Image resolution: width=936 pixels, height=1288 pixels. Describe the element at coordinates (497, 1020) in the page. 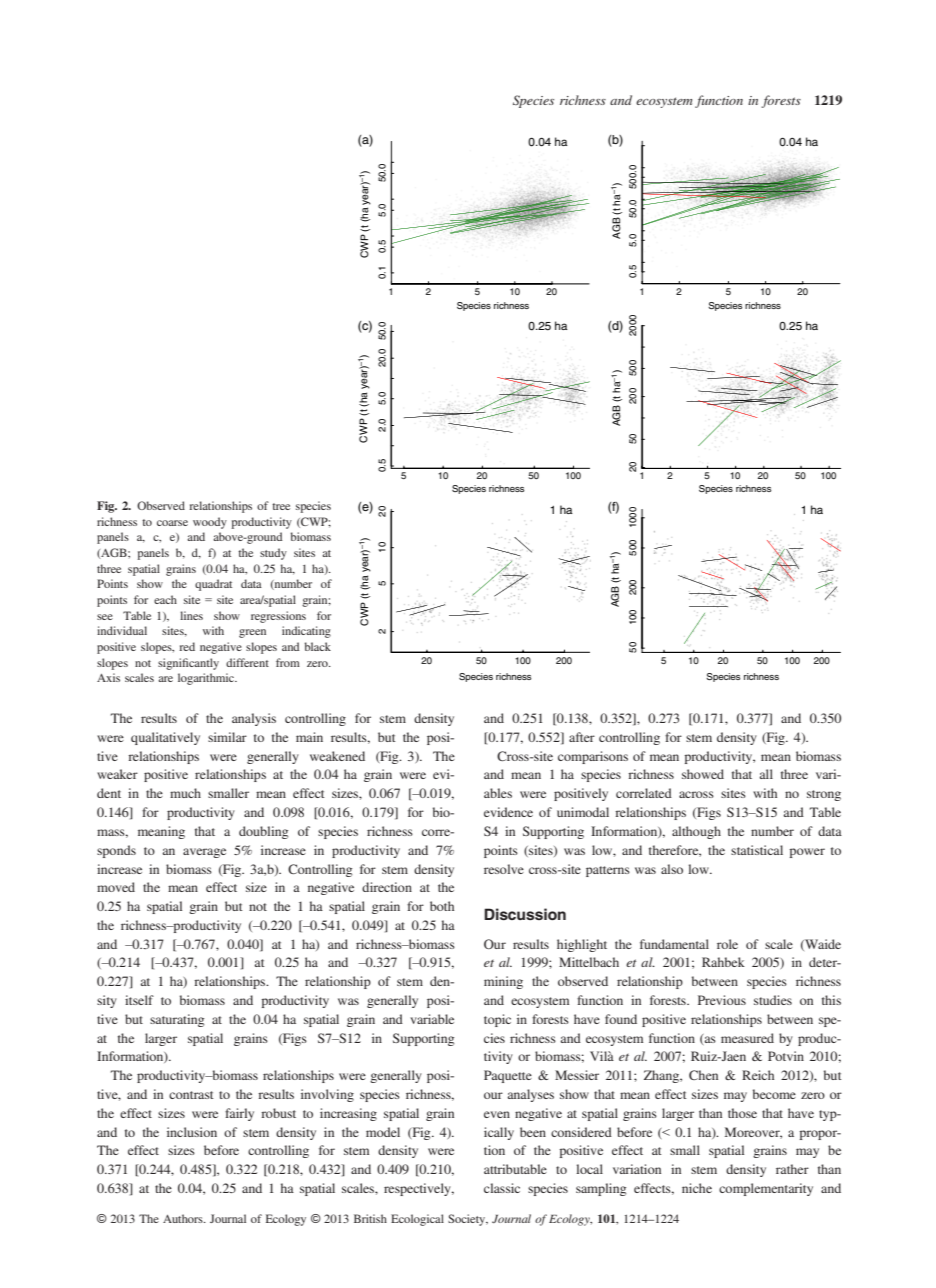

I see `topic` at that location.
